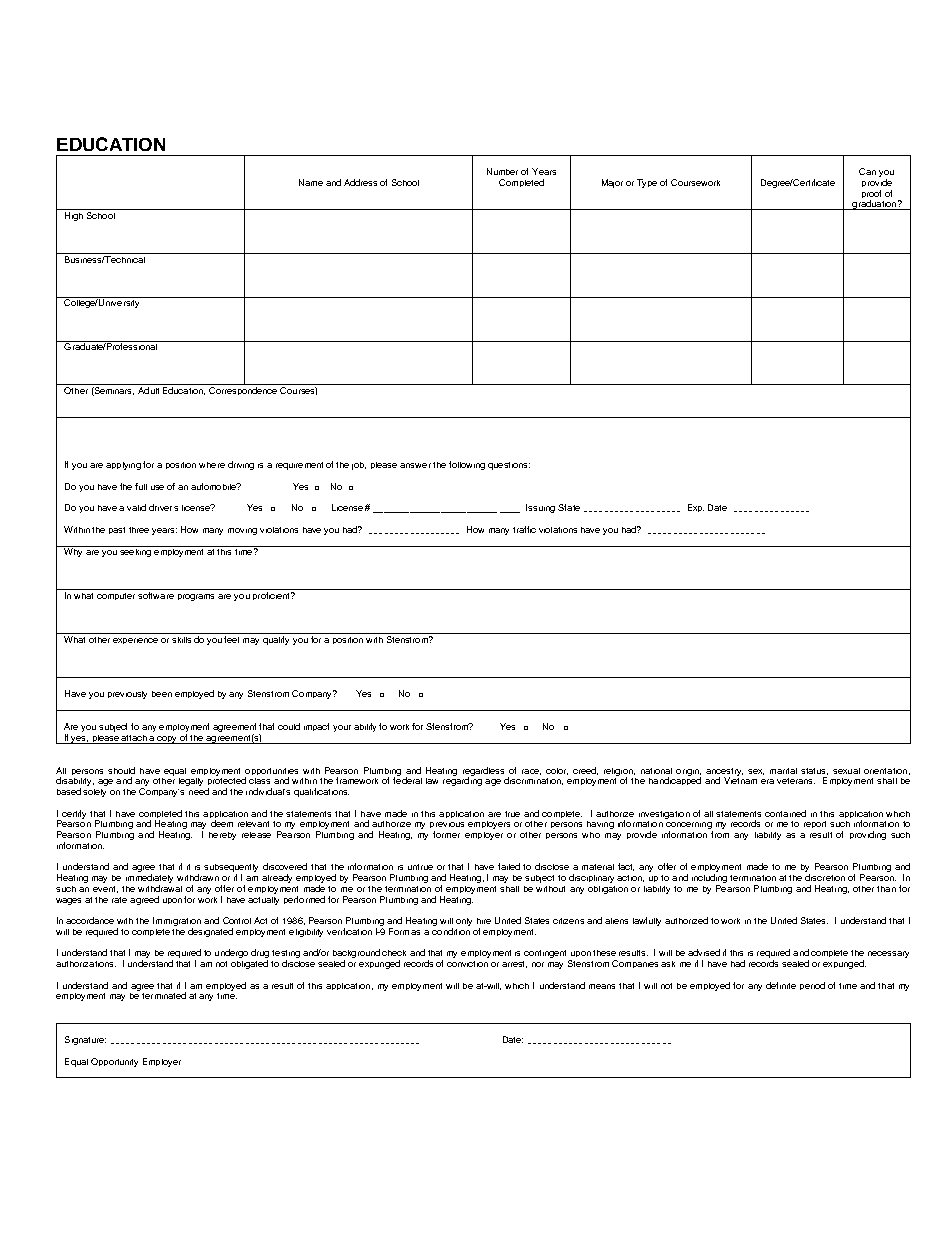 Image resolution: width=952 pixels, height=1233 pixels. What do you see at coordinates (182, 638) in the image?
I see `skills` at bounding box center [182, 638].
